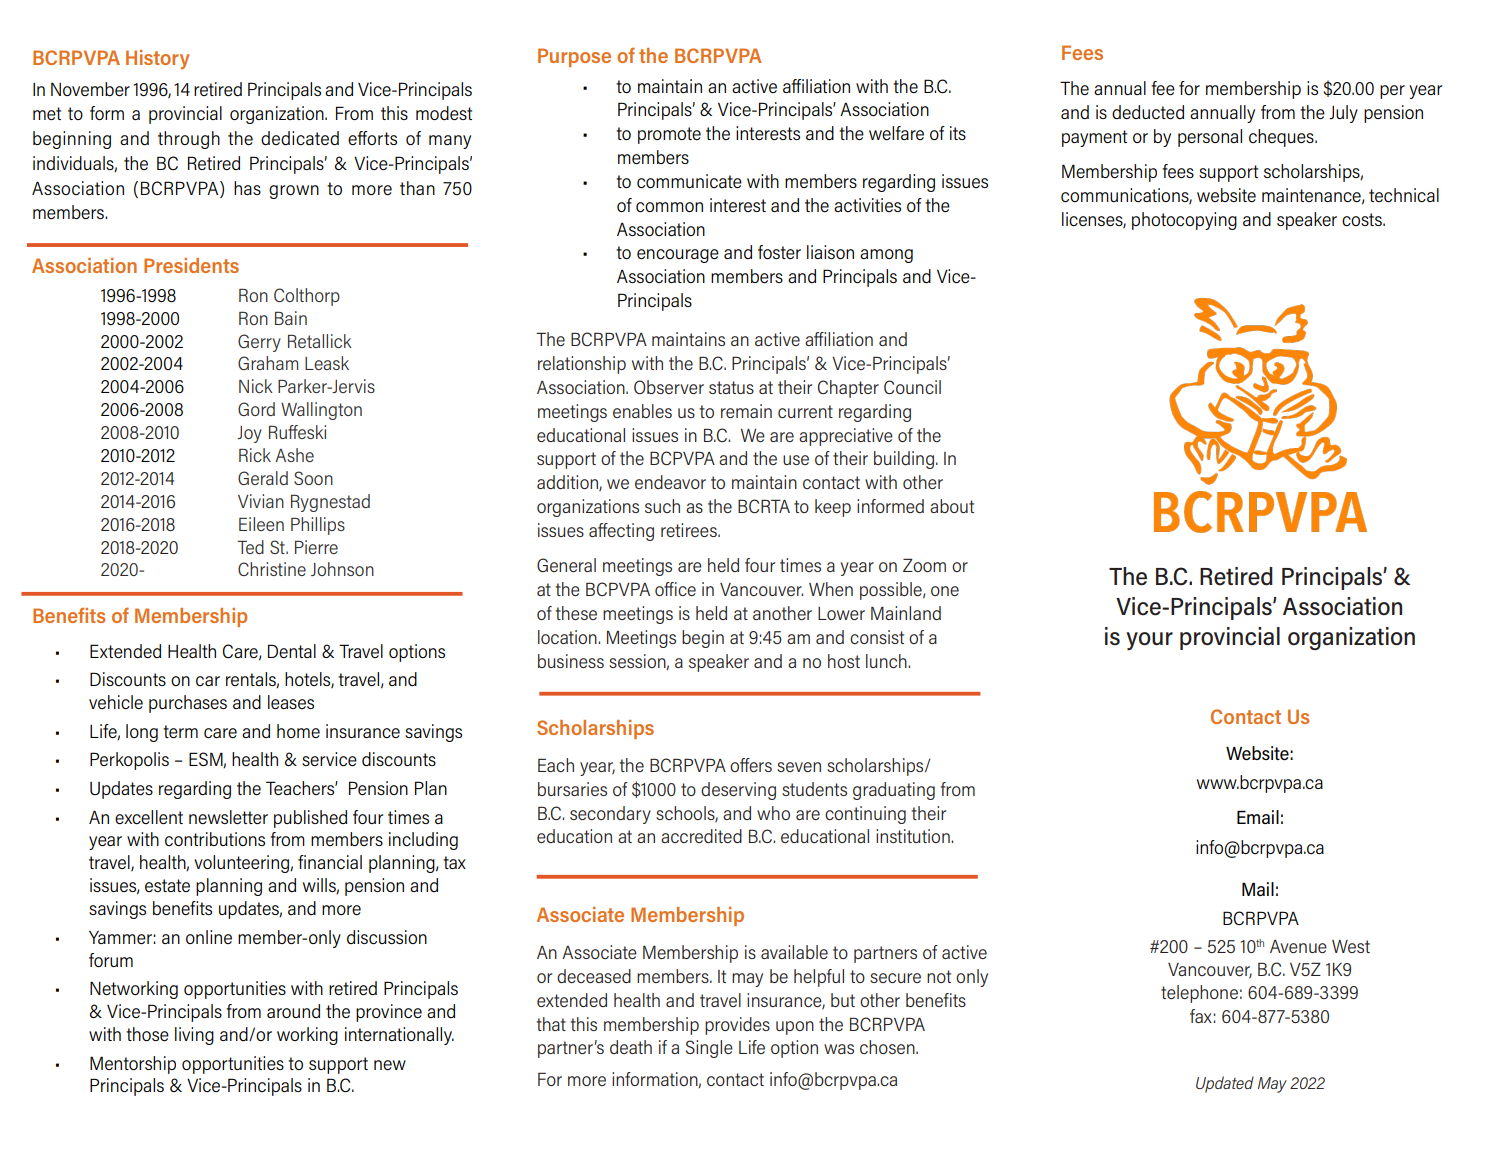 This screenshot has height=1167, width=1510. I want to click on promote, so click(669, 135).
